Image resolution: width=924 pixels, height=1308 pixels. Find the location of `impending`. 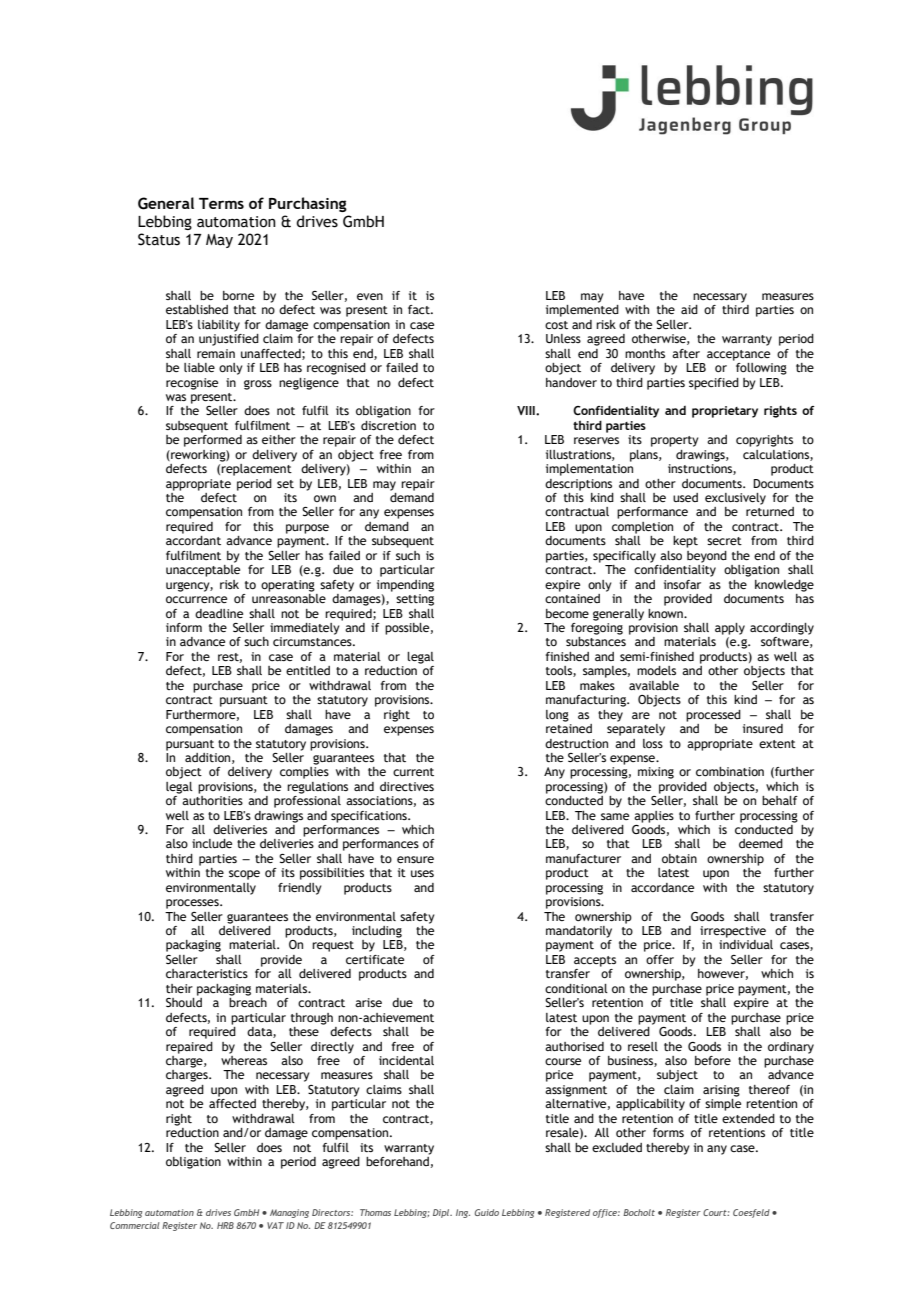

impending is located at coordinates (405, 586).
